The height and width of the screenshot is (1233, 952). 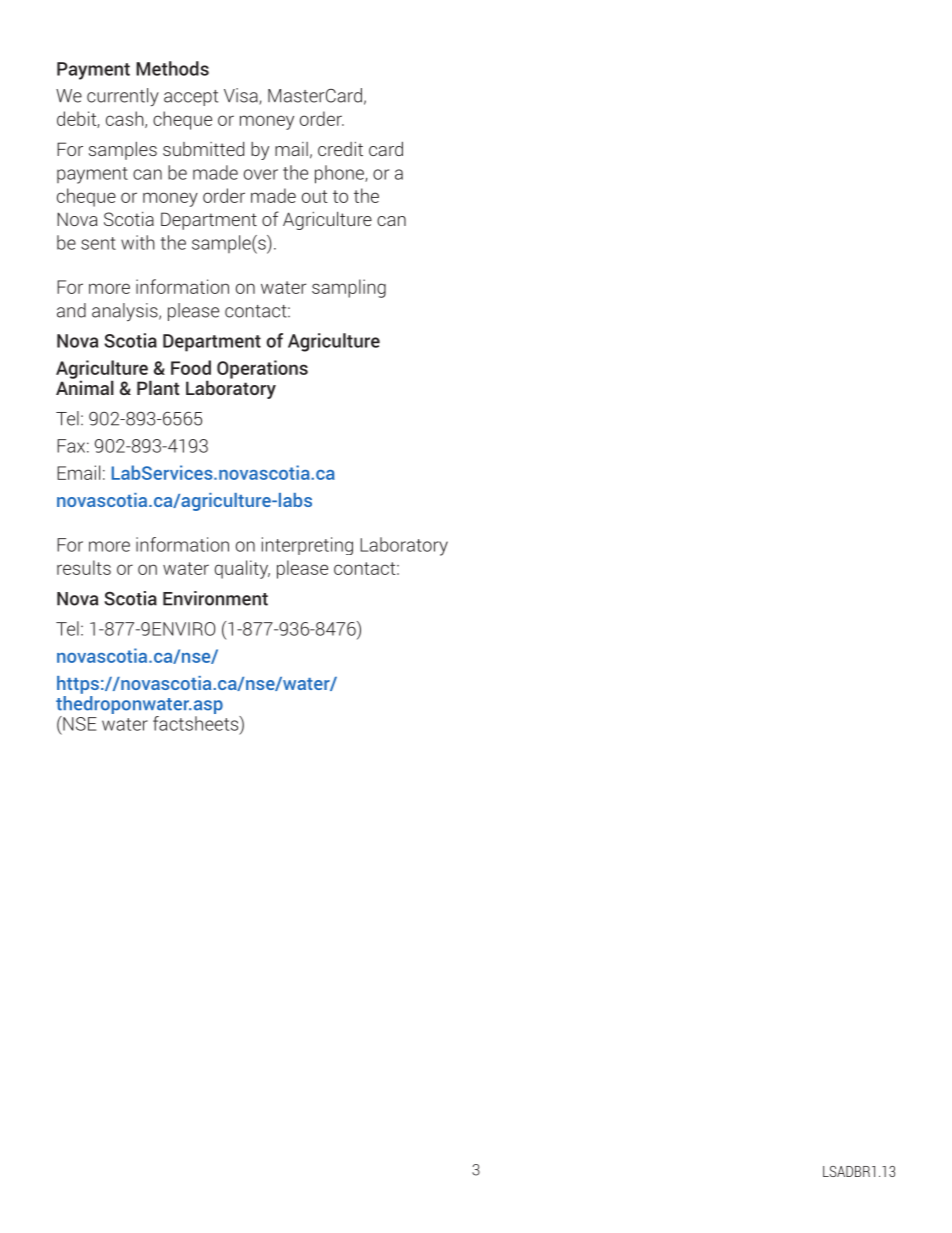 I want to click on Operations, so click(x=262, y=369).
